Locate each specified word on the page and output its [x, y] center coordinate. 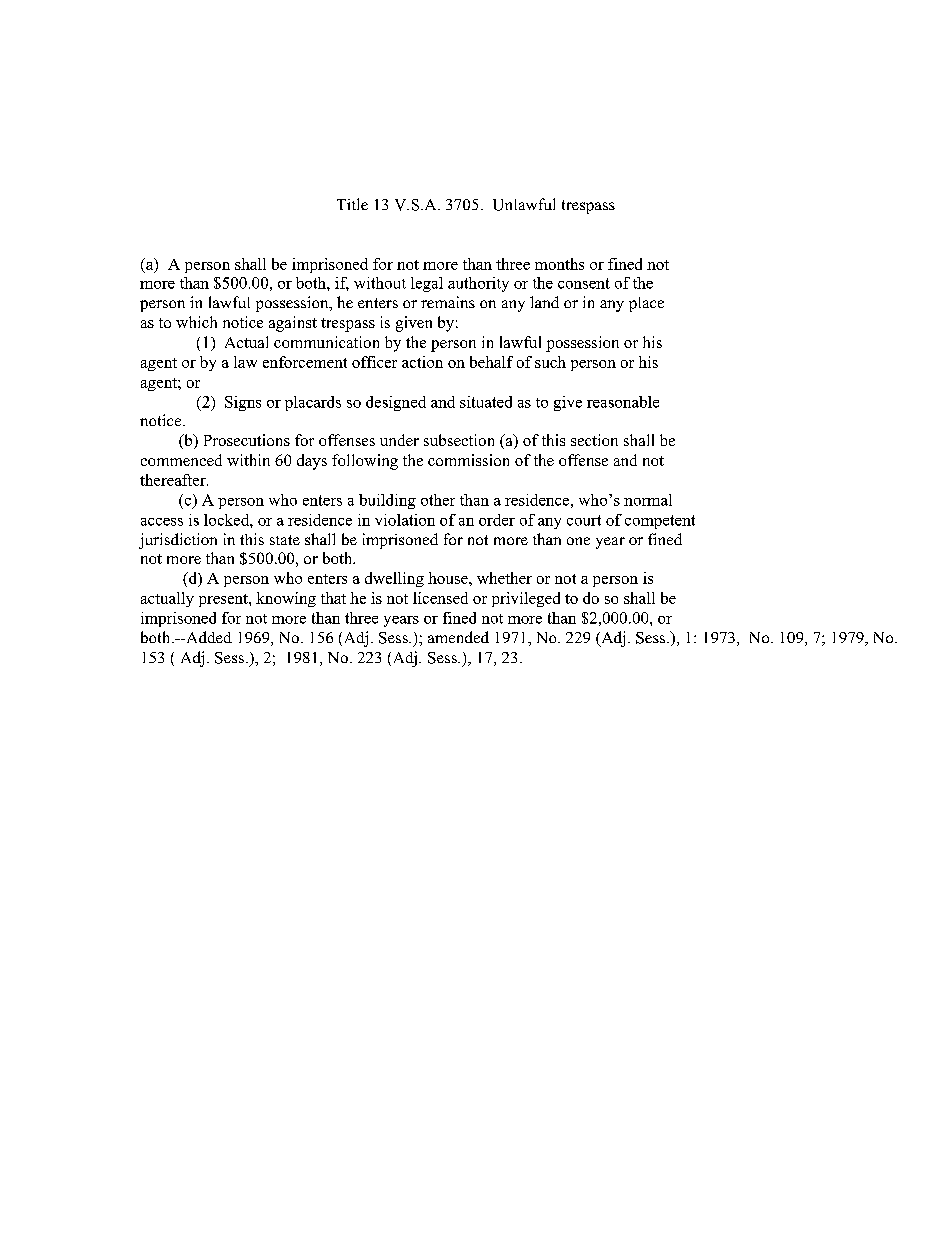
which [196, 322]
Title [352, 204]
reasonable [623, 402]
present [224, 600]
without [380, 283]
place [646, 304]
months [559, 264]
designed [396, 403]
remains [448, 302]
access [162, 522]
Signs [243, 403]
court [584, 520]
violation [405, 520]
